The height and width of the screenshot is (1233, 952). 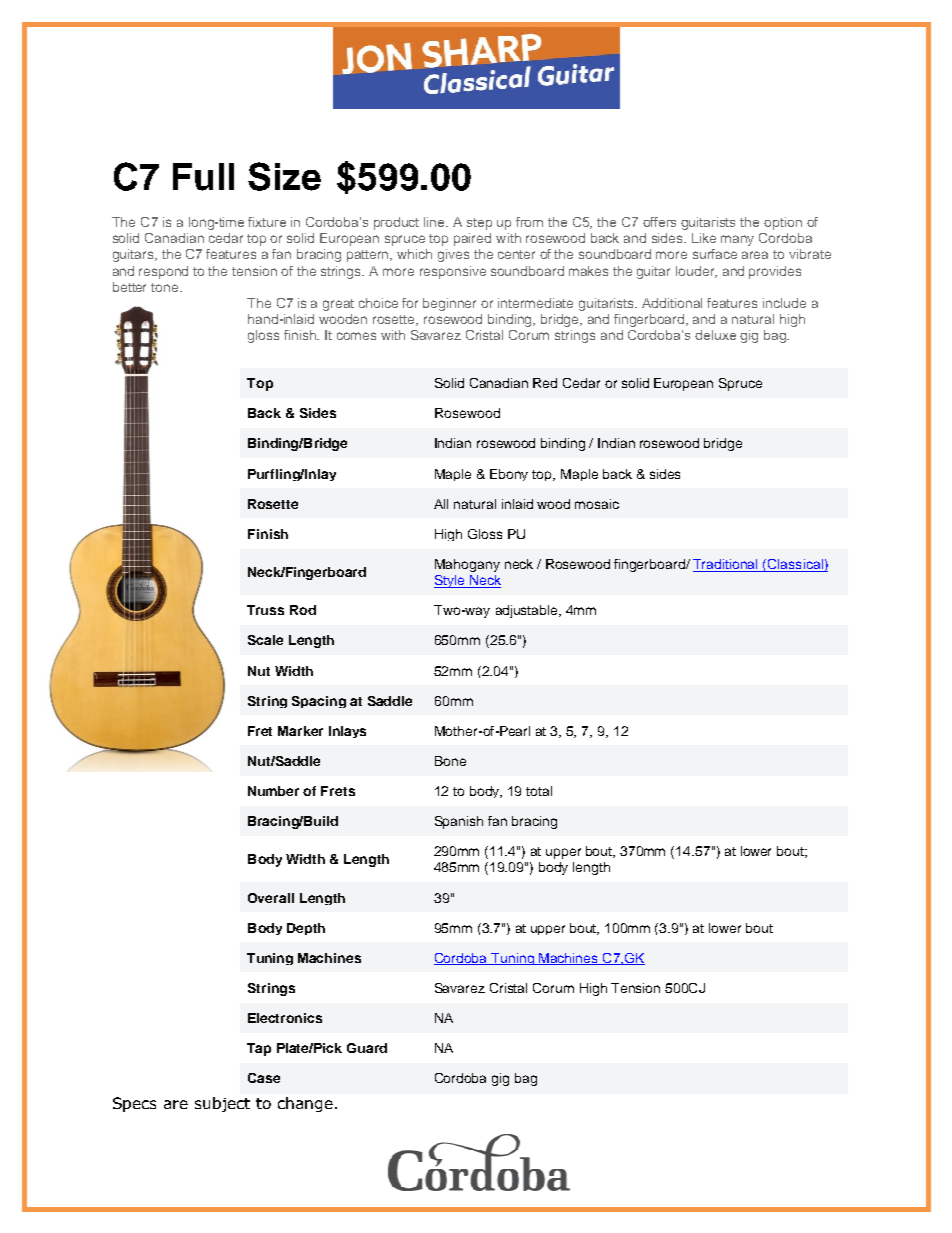 What do you see at coordinates (715, 335) in the screenshot?
I see `deluxe` at bounding box center [715, 335].
